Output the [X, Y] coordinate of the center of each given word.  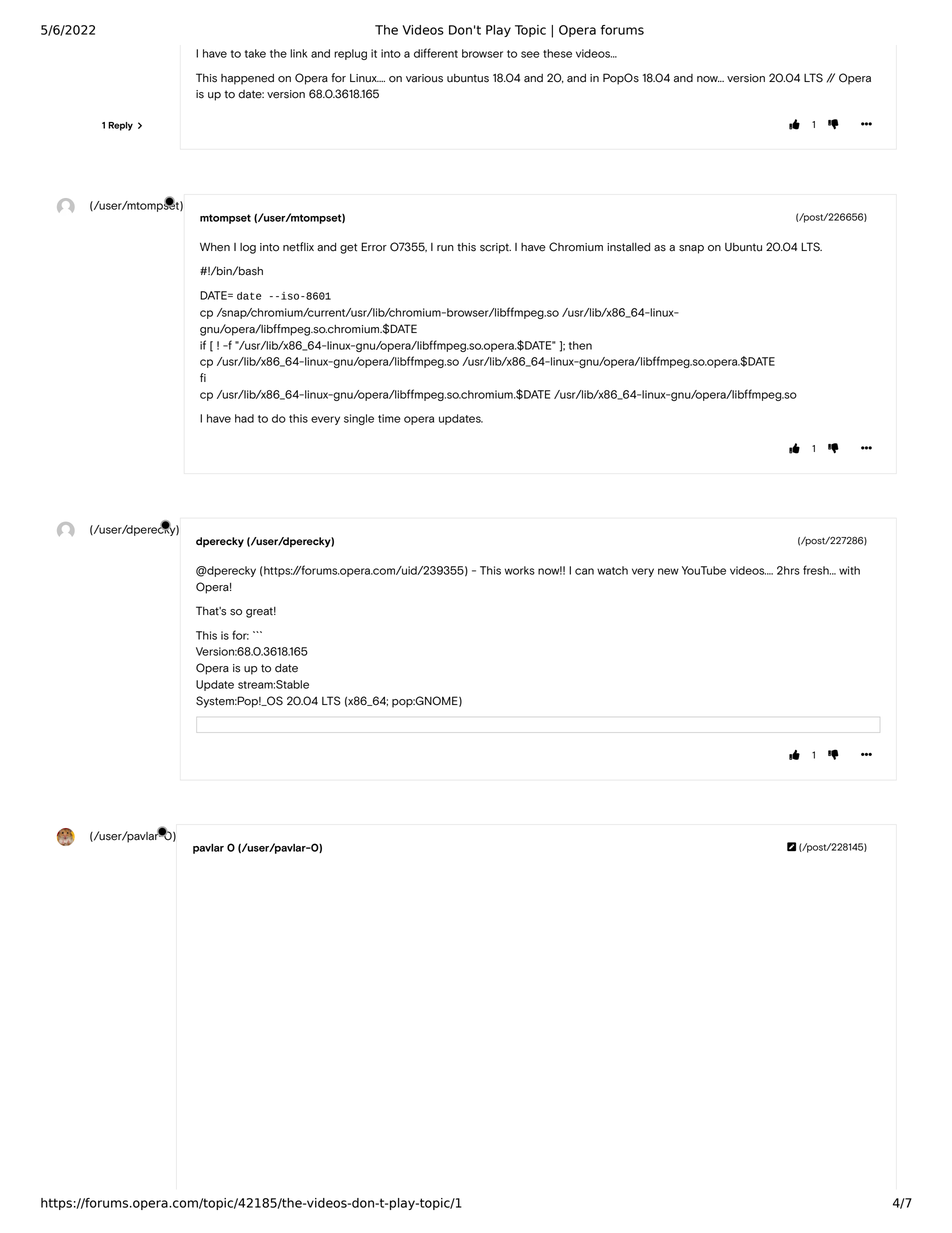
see [530, 54]
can [584, 571]
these [557, 53]
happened [247, 79]
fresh [817, 570]
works [520, 570]
